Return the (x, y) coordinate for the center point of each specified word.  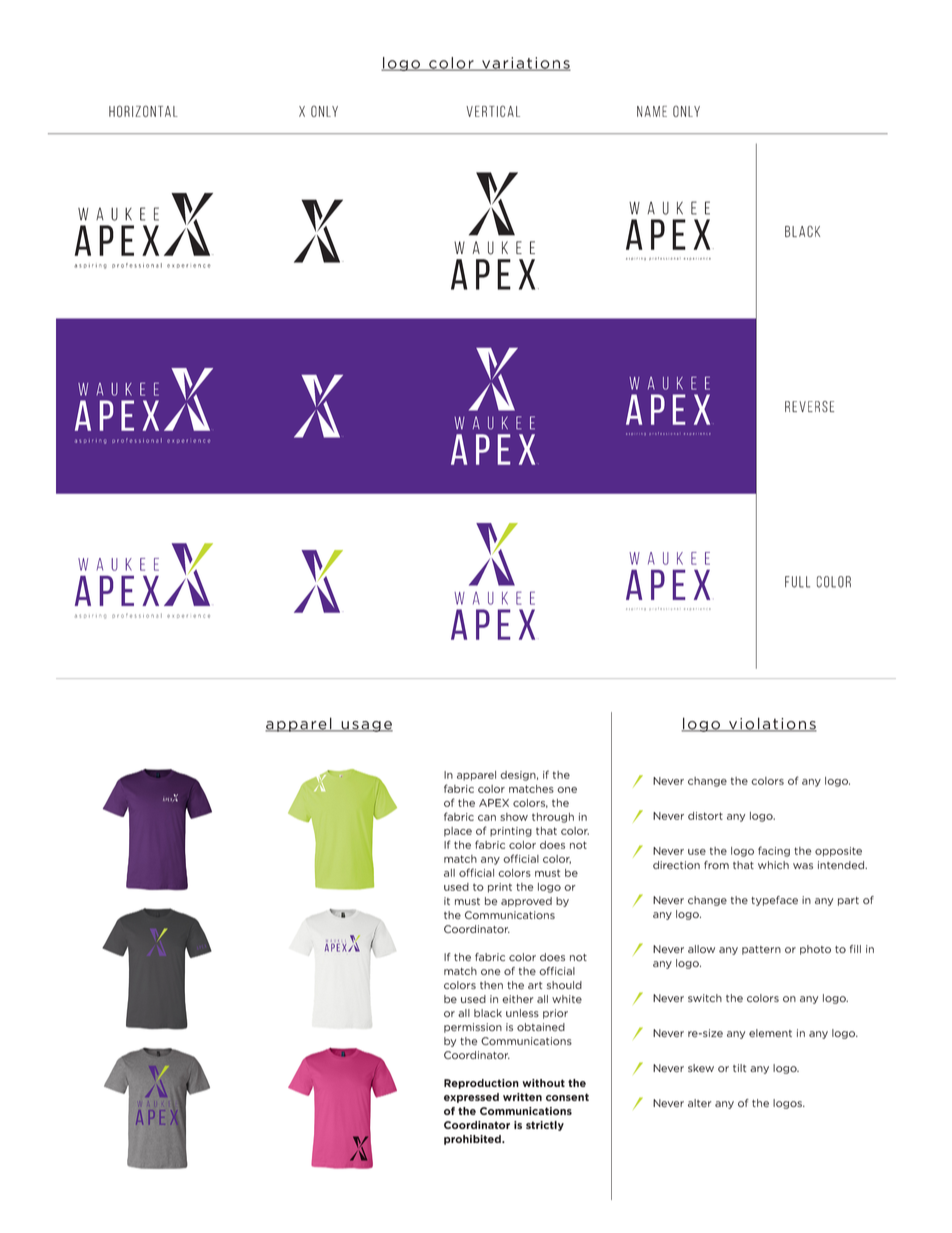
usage (366, 726)
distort (705, 816)
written (522, 1097)
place (458, 832)
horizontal (143, 111)
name (652, 111)
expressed (471, 1098)
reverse (809, 406)
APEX (494, 803)
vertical (493, 111)
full (797, 582)
